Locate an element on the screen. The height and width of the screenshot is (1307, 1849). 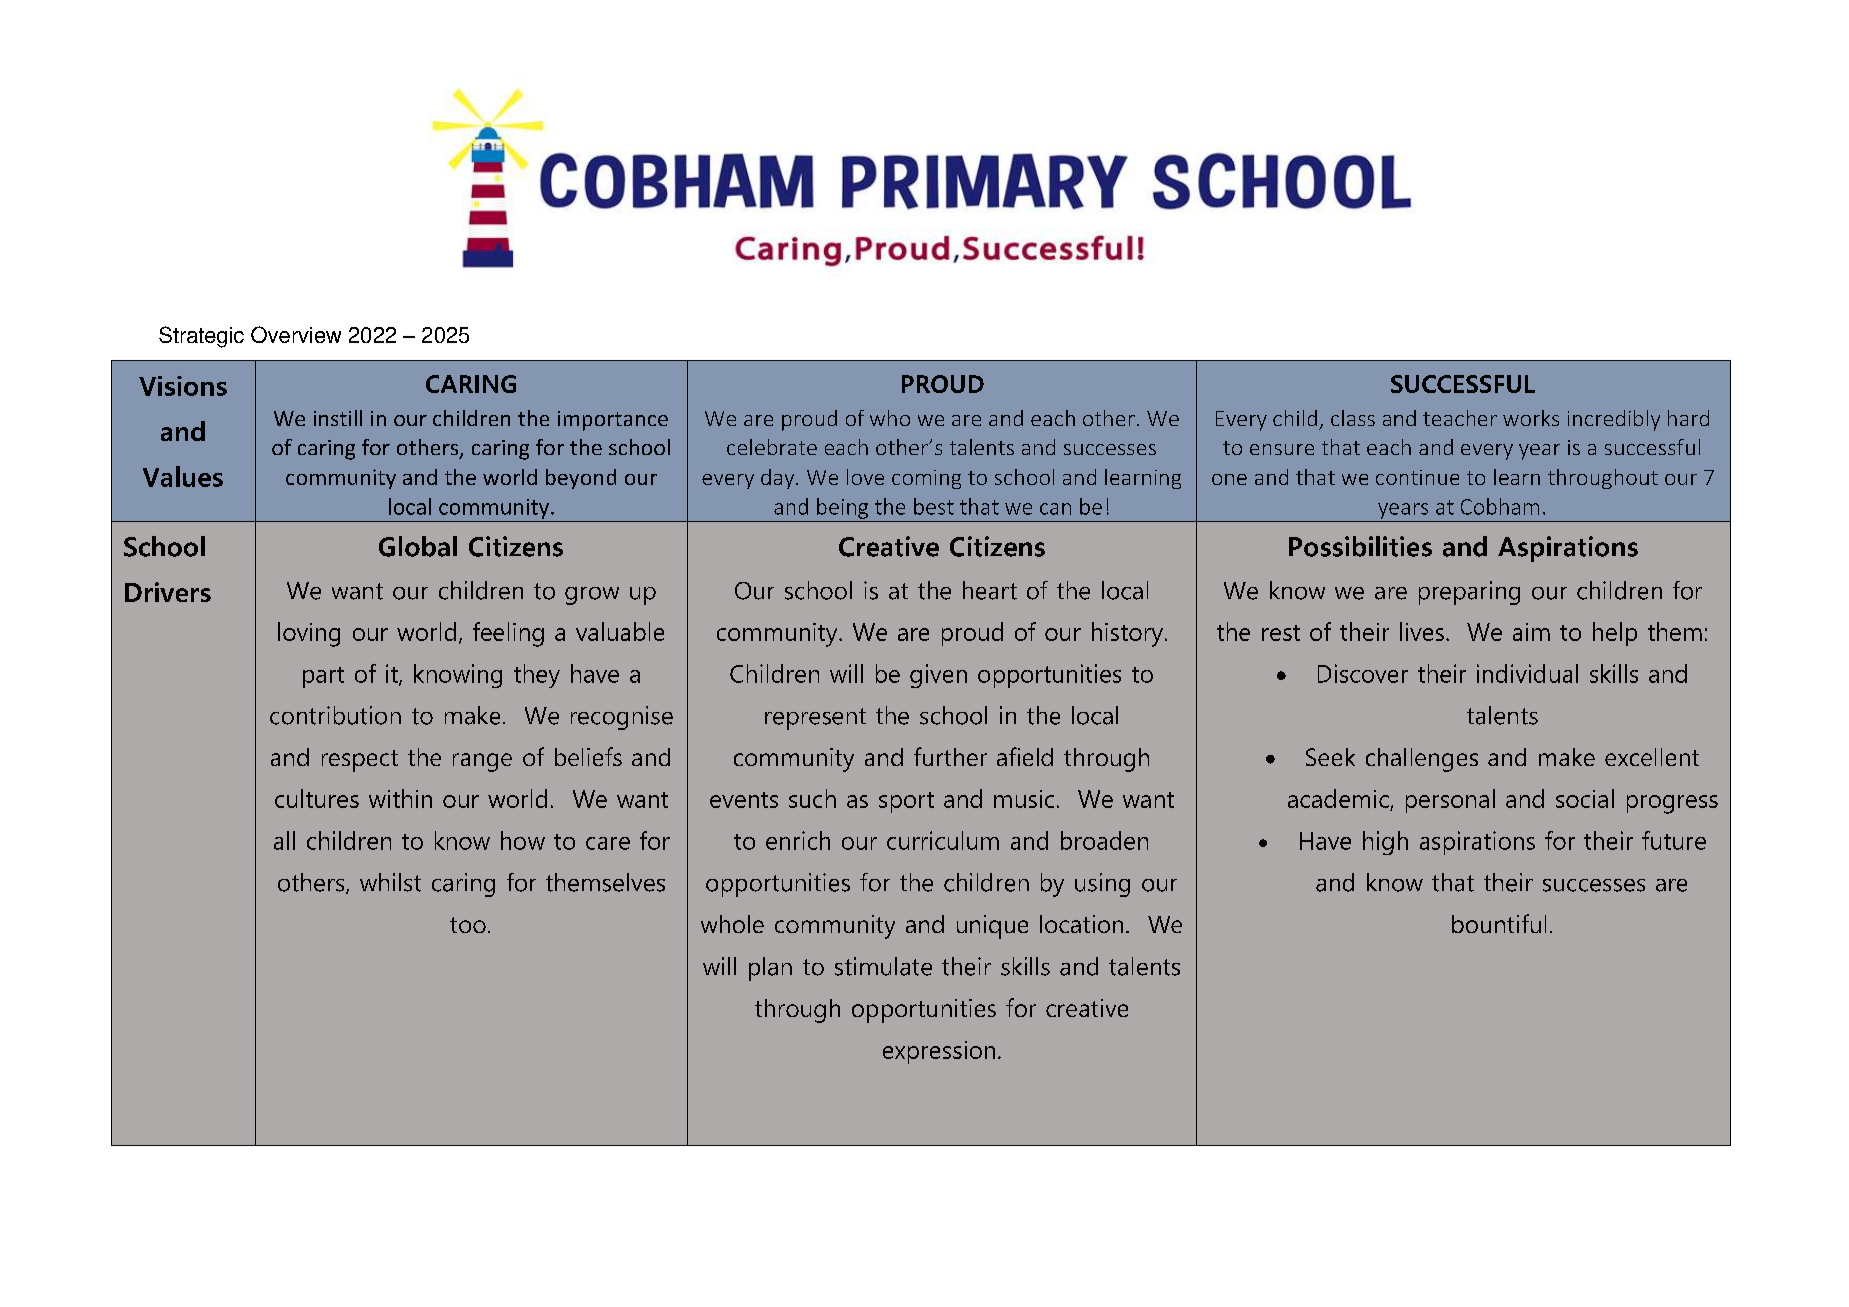
sport is located at coordinates (906, 802).
